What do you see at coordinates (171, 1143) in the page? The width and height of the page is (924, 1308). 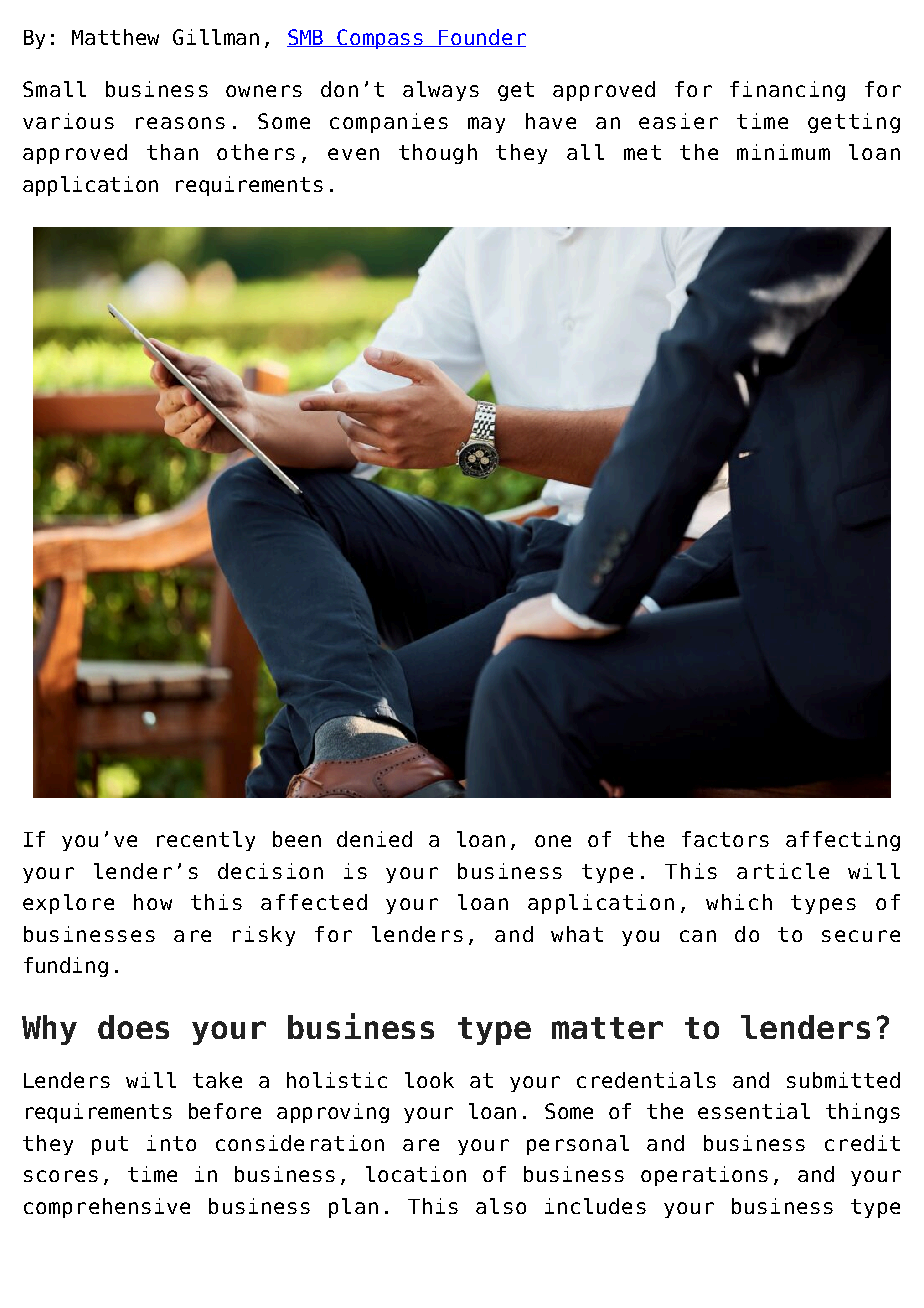 I see `into` at bounding box center [171, 1143].
